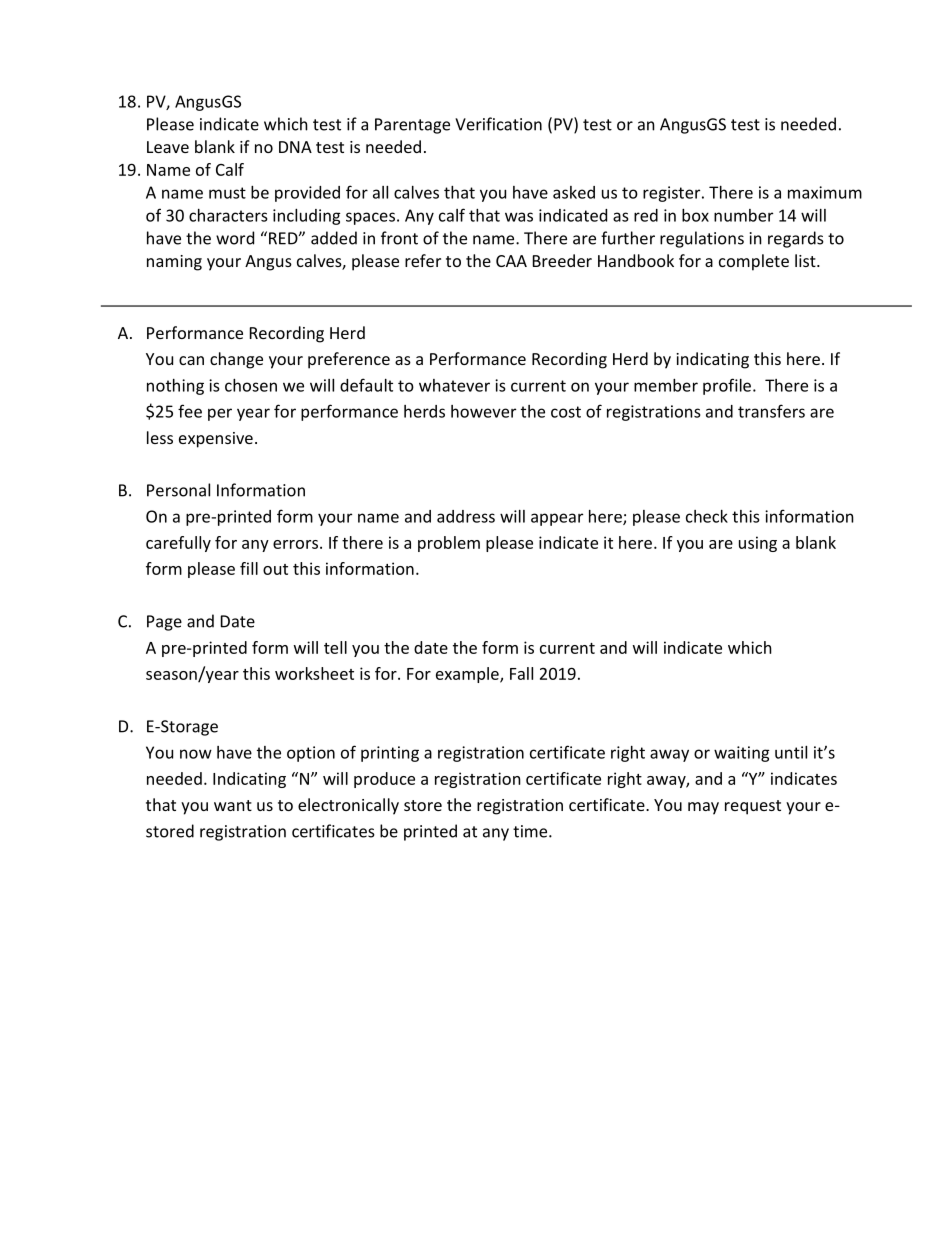 Image resolution: width=952 pixels, height=1233 pixels. What do you see at coordinates (707, 516) in the document?
I see `check` at bounding box center [707, 516].
